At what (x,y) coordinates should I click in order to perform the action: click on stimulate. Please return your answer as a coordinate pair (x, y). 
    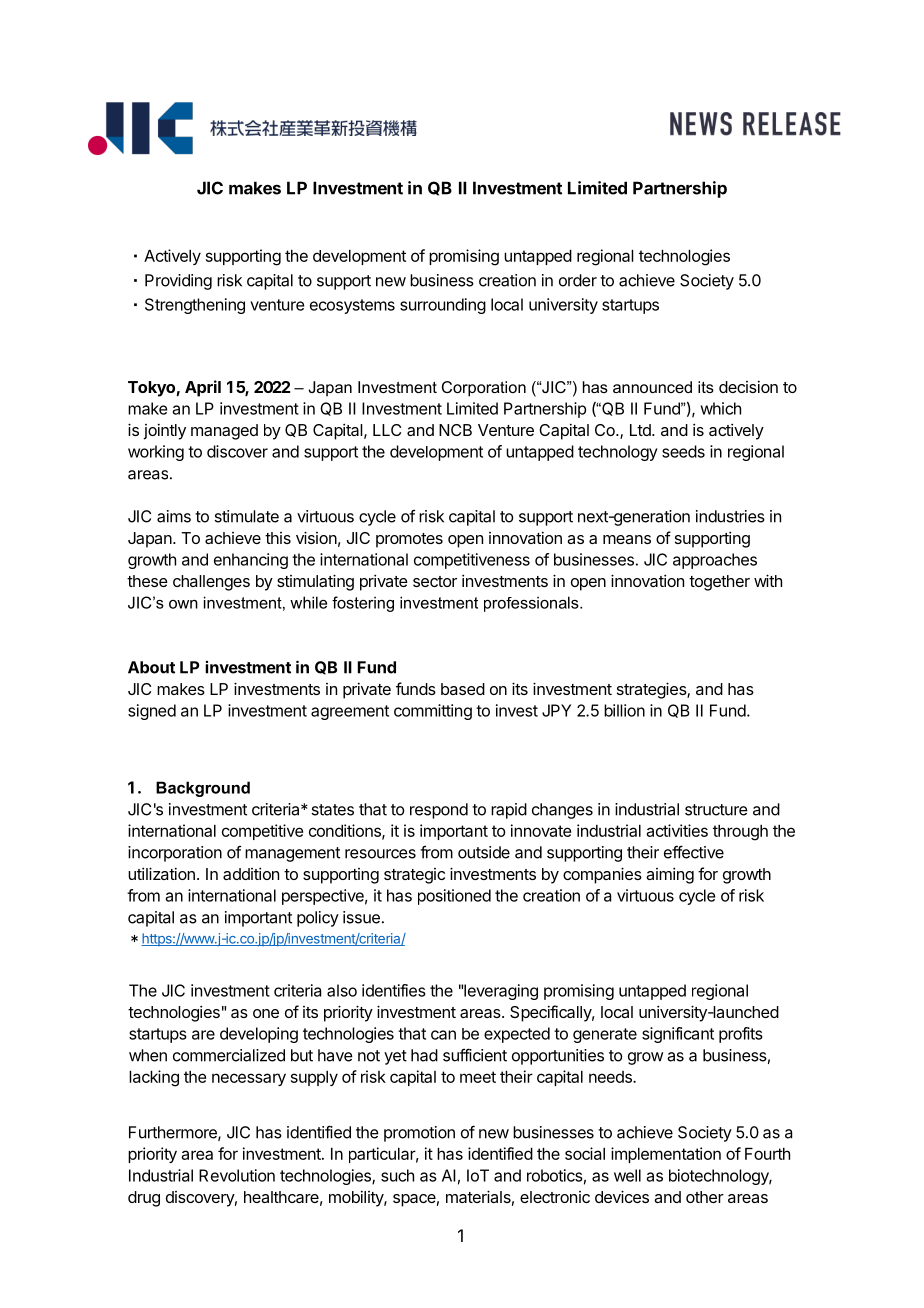
    Looking at the image, I should click on (246, 516).
